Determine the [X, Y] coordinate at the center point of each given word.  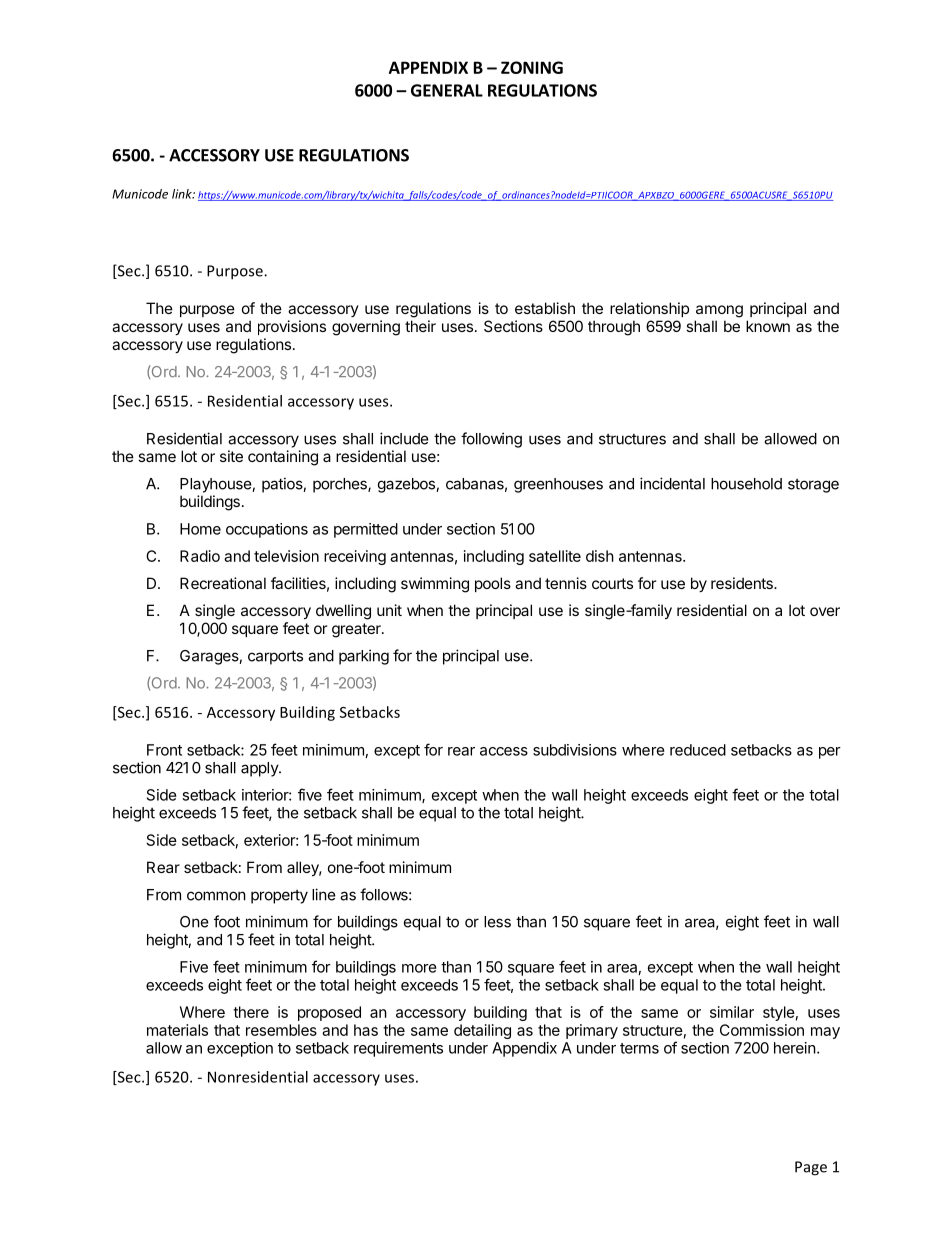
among [719, 311]
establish [545, 308]
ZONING [532, 67]
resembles [281, 1030]
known [768, 326]
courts [612, 583]
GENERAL [447, 90]
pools [493, 584]
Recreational [223, 583]
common [216, 896]
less [497, 922]
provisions [292, 327]
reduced [698, 750]
